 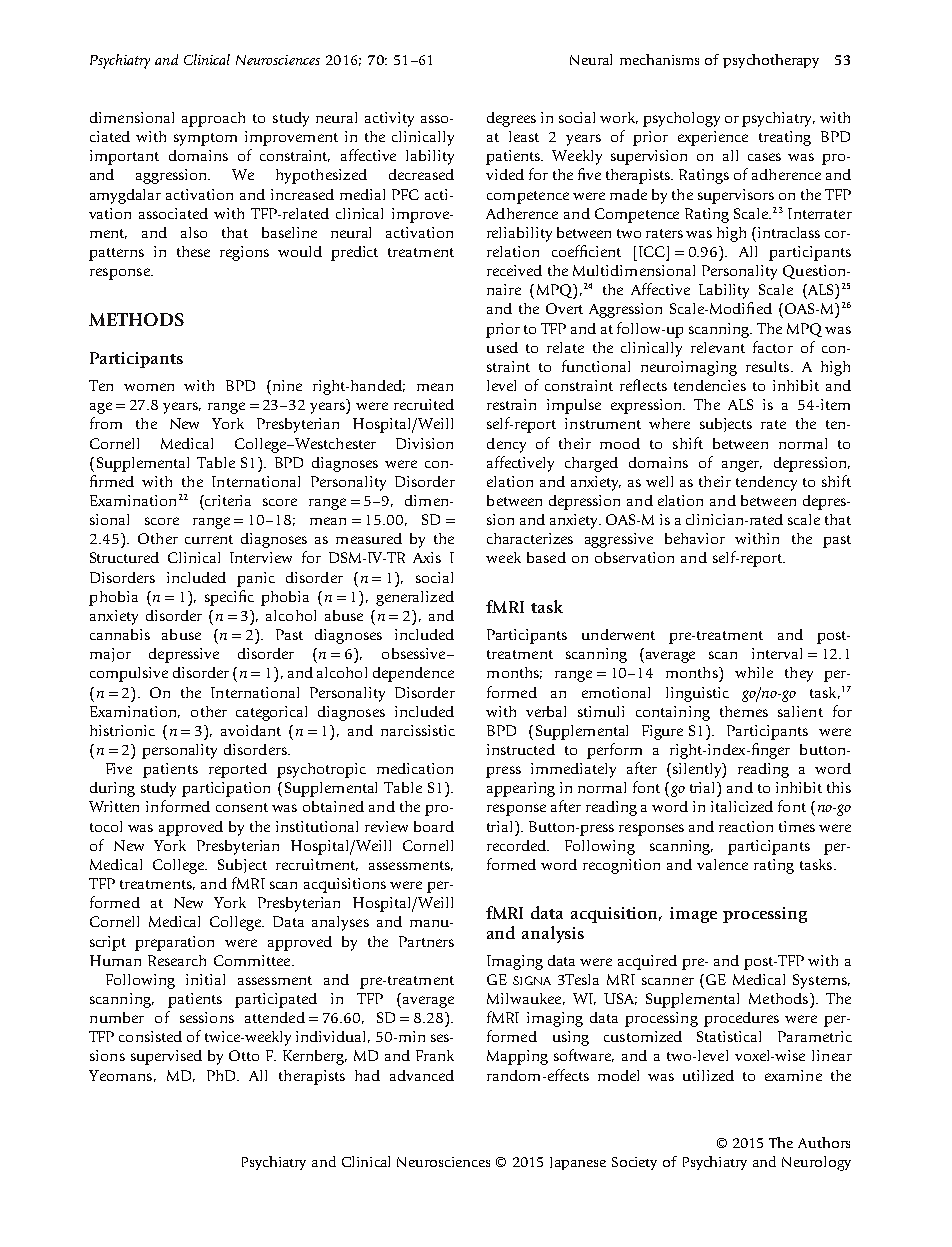 What do you see at coordinates (229, 598) in the page?
I see `specific` at bounding box center [229, 598].
